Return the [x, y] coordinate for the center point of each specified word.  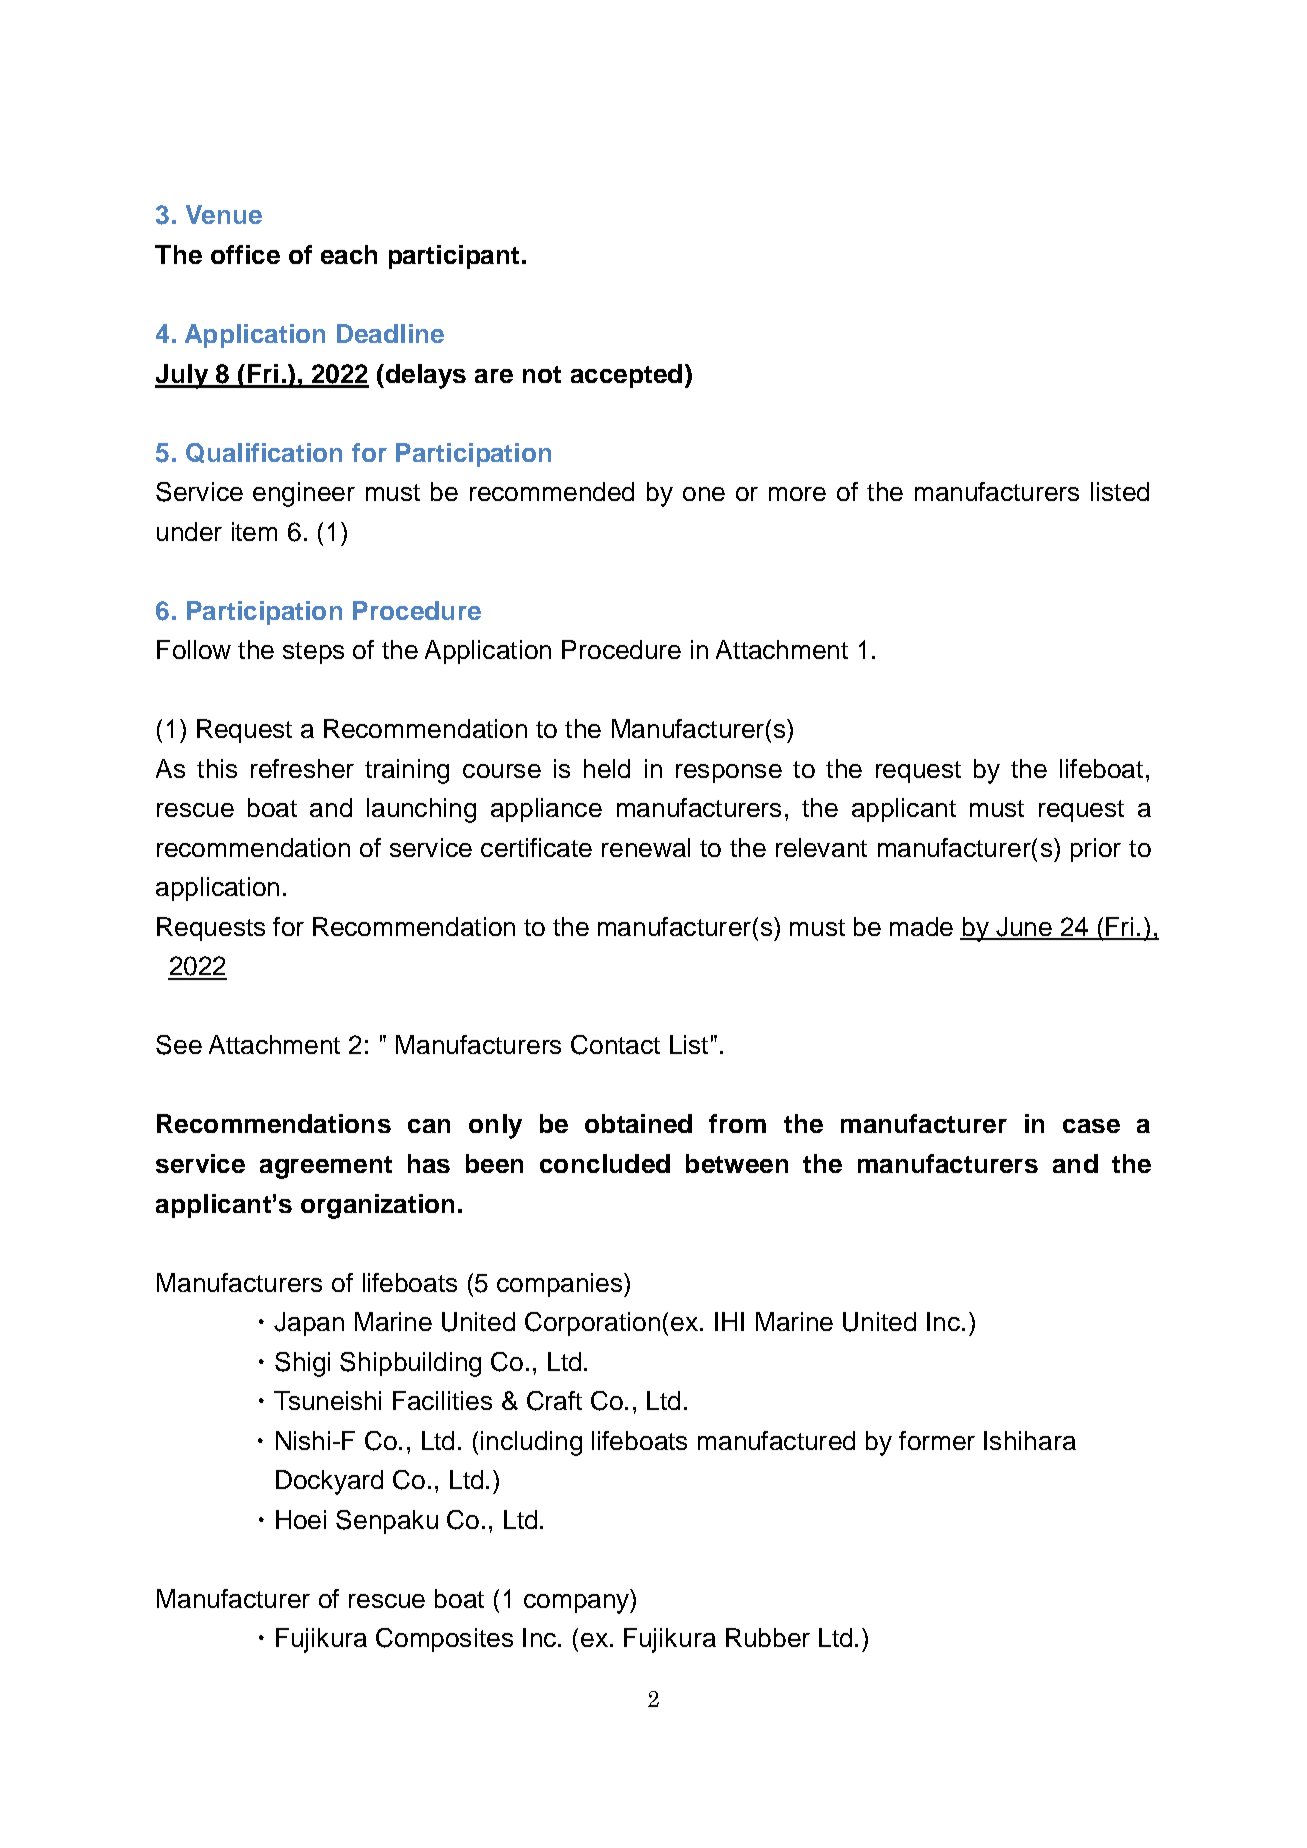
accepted [626, 376]
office [245, 254]
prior [1096, 850]
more [797, 494]
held [607, 768]
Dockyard [329, 1482]
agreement [326, 1167]
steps [313, 653]
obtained [638, 1123]
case [1091, 1126]
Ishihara [1030, 1440]
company [577, 1604]
